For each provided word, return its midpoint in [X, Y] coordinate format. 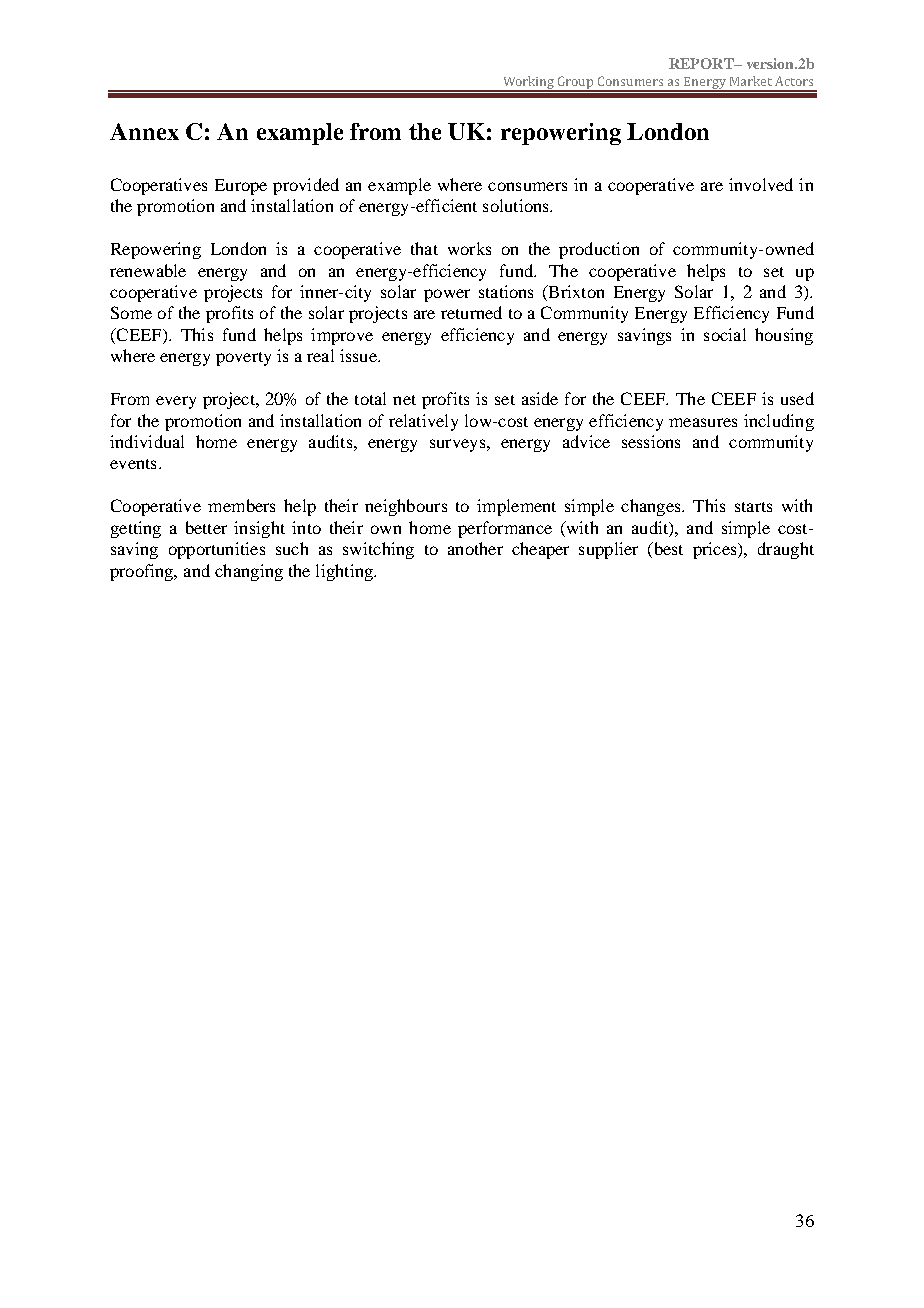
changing [249, 572]
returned [471, 312]
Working [528, 84]
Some [131, 312]
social [725, 334]
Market [751, 81]
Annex [144, 131]
